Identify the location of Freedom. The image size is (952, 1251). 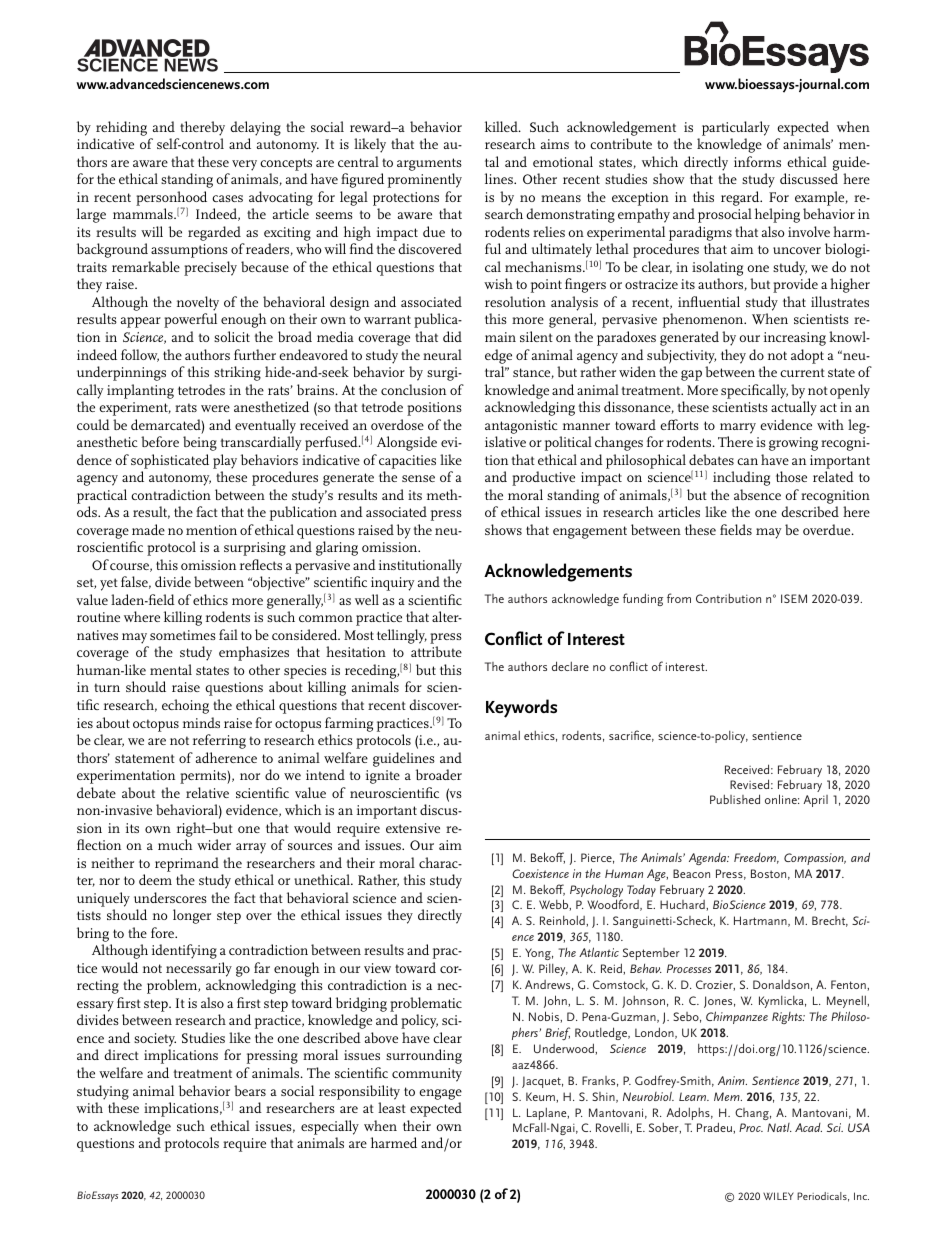
(756, 858).
